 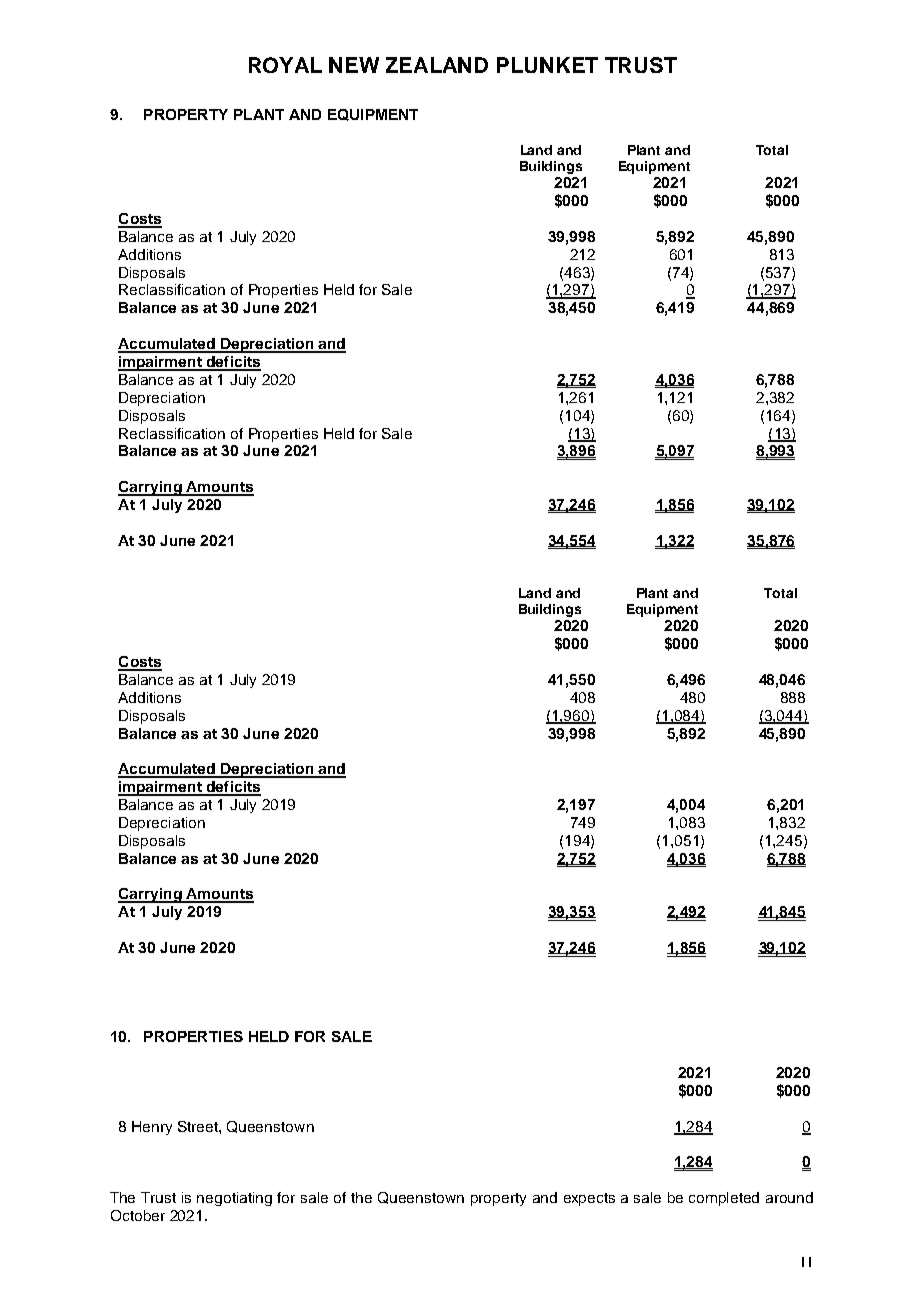 What do you see at coordinates (589, 1199) in the image?
I see `expects` at bounding box center [589, 1199].
